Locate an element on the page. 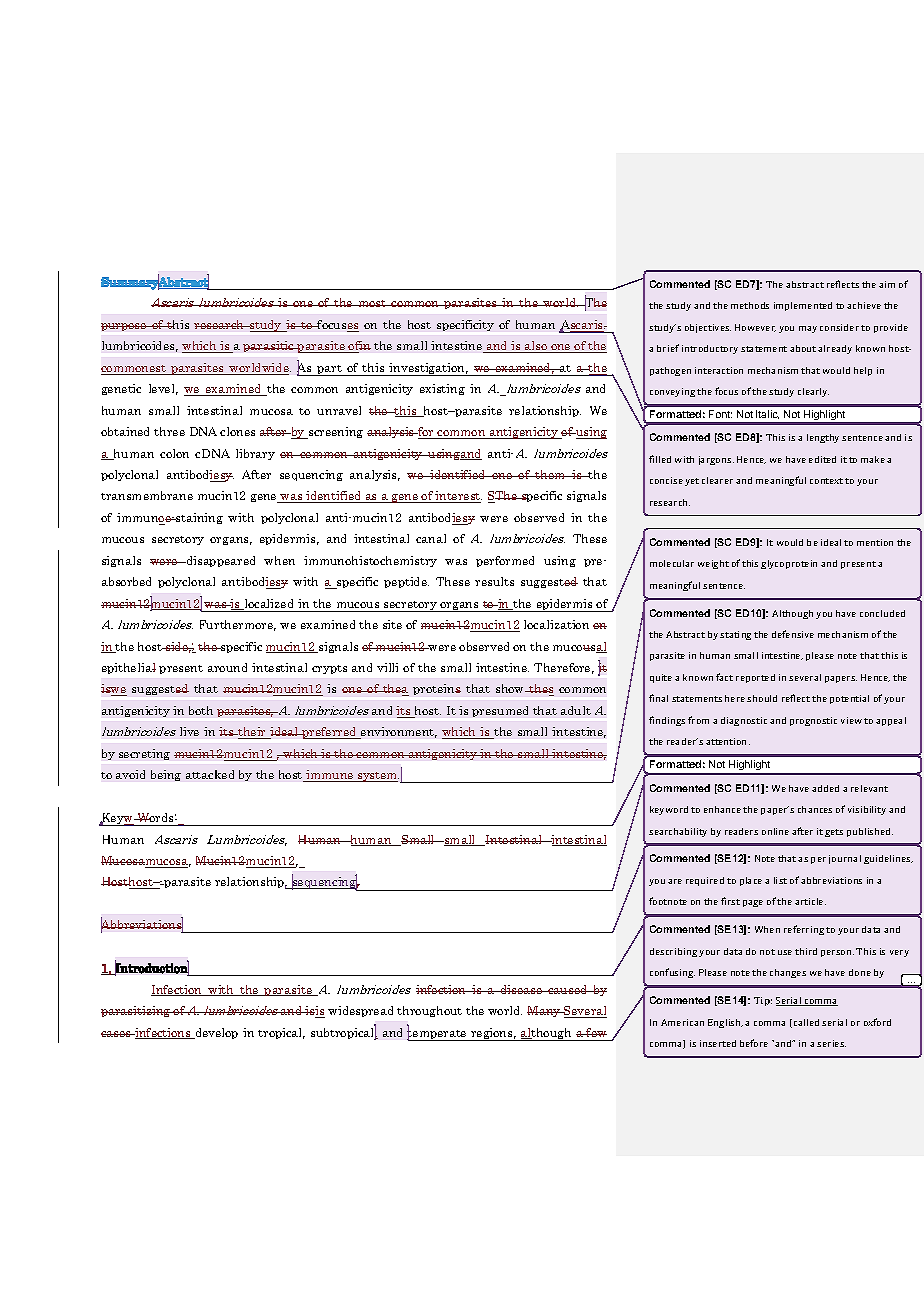 Image resolution: width=924 pixels, height=1308 pixels. them is located at coordinates (551, 474).
